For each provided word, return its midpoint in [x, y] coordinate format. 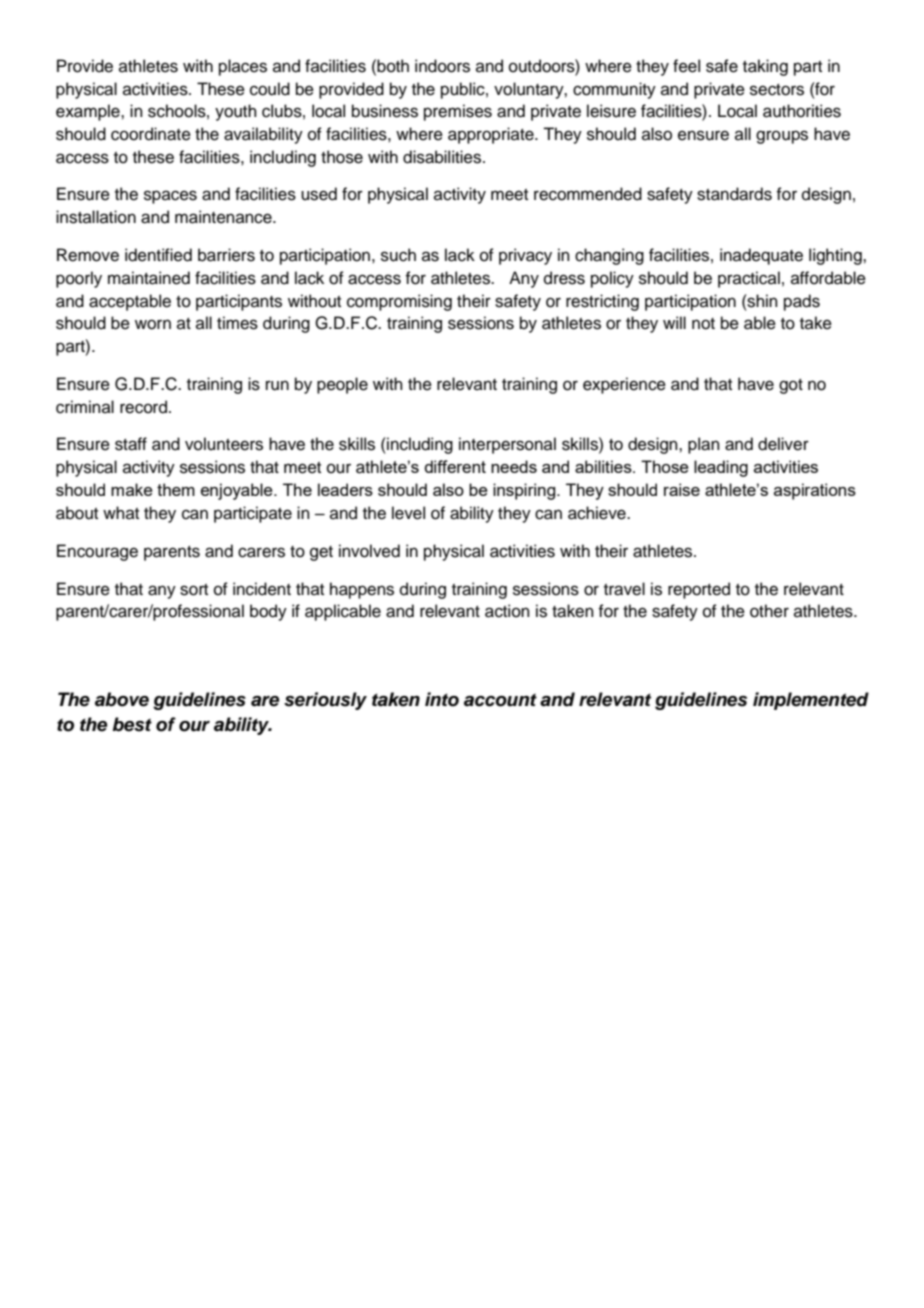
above [122, 699]
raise [682, 489]
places [243, 67]
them [176, 489]
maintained [149, 278]
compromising [399, 302]
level [408, 513]
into [442, 699]
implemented [811, 701]
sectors [777, 90]
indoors [442, 66]
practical [749, 279]
